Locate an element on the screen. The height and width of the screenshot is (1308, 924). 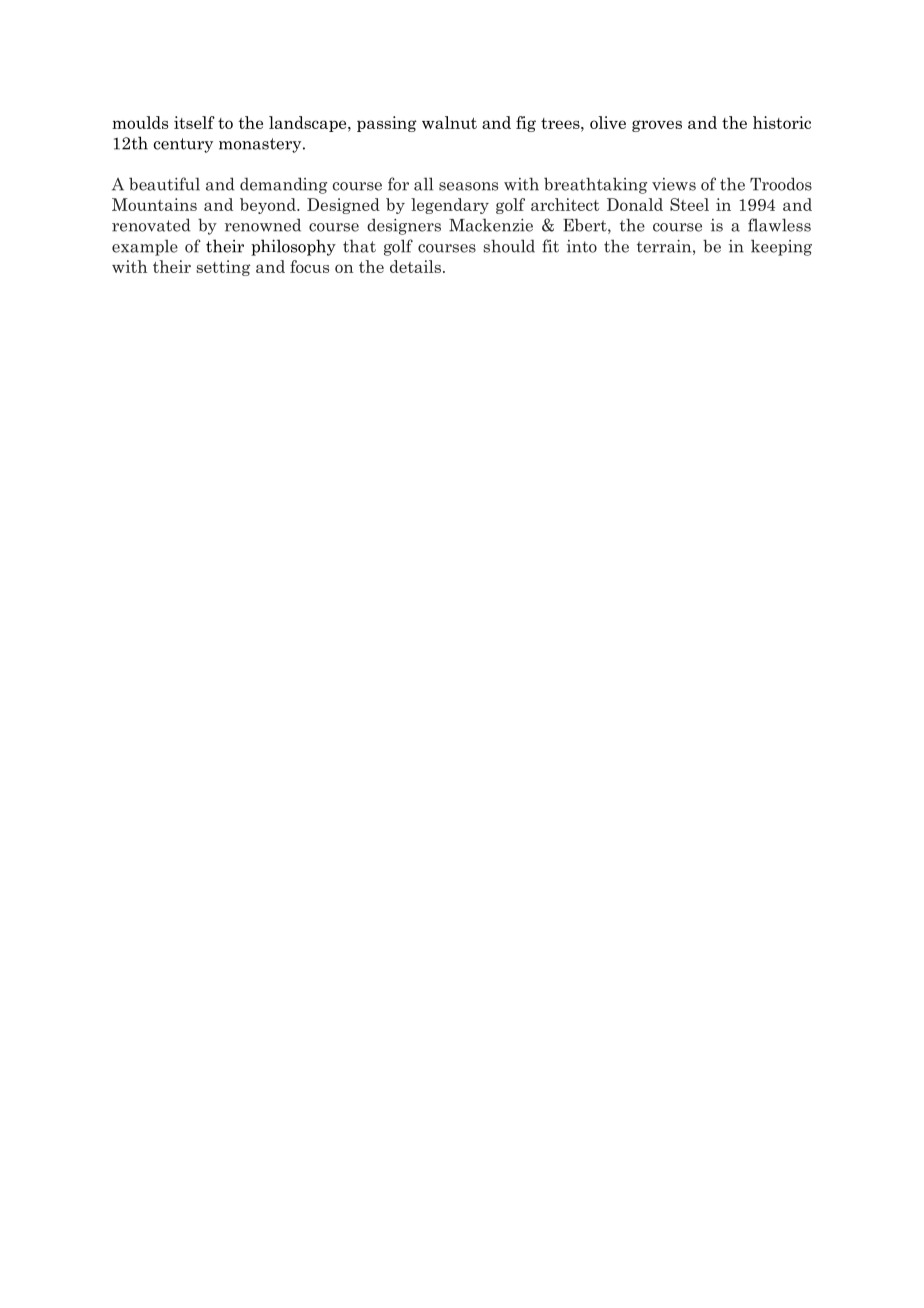
groves is located at coordinates (657, 126).
